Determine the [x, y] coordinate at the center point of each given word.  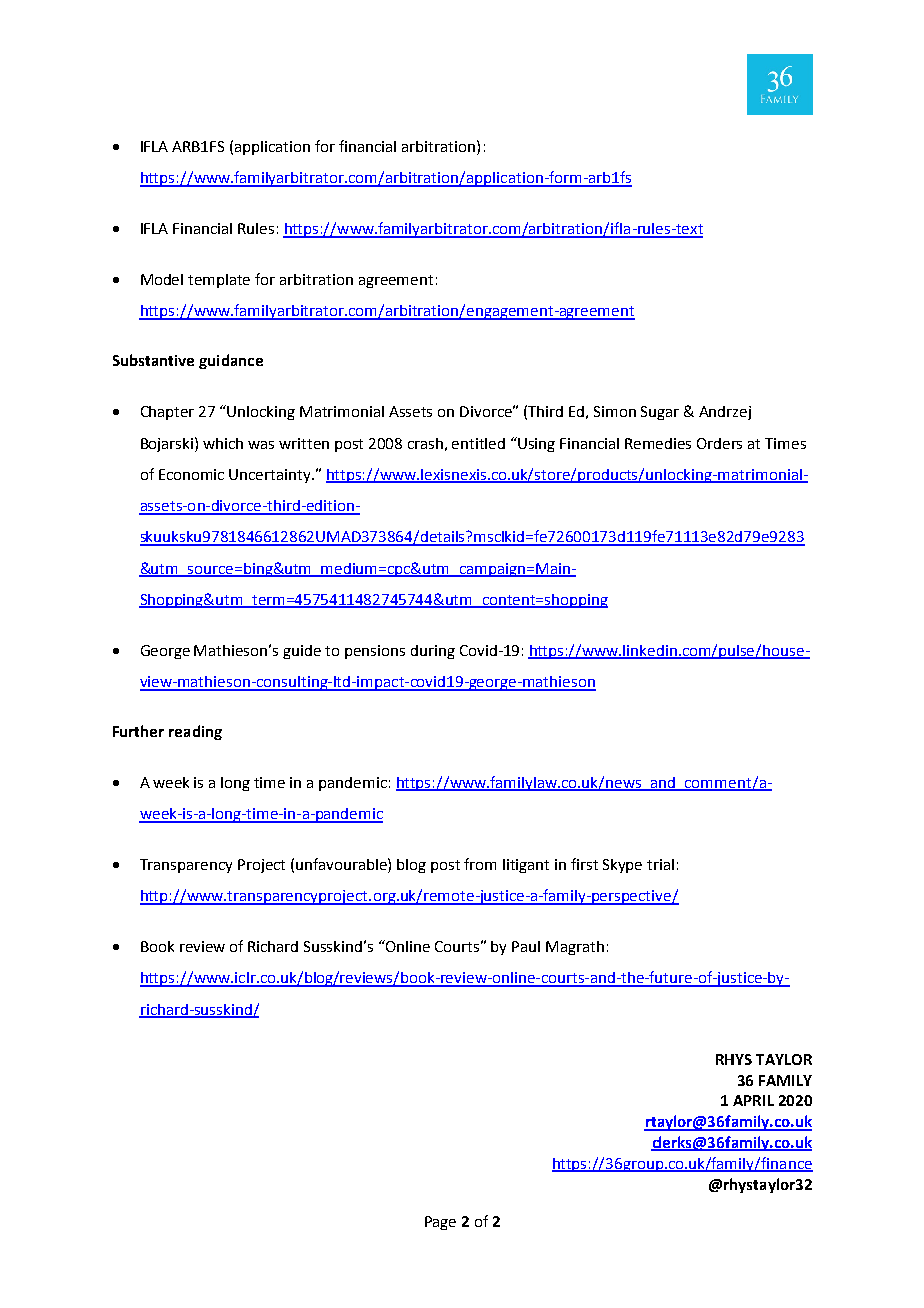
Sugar [660, 413]
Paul [526, 946]
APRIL [753, 1100]
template [219, 281]
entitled [478, 443]
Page [440, 1223]
